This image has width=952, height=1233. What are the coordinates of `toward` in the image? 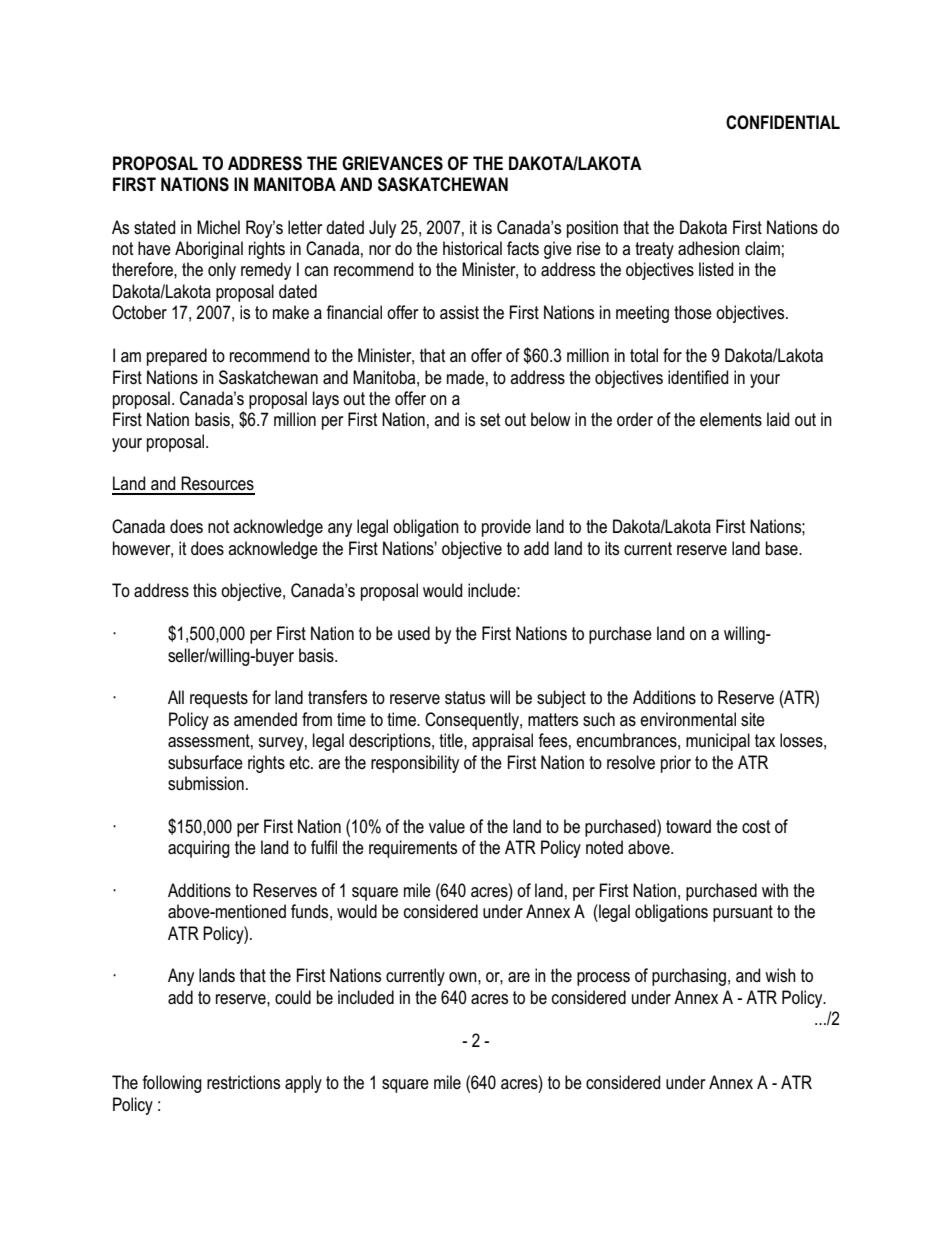 It's located at (688, 826).
